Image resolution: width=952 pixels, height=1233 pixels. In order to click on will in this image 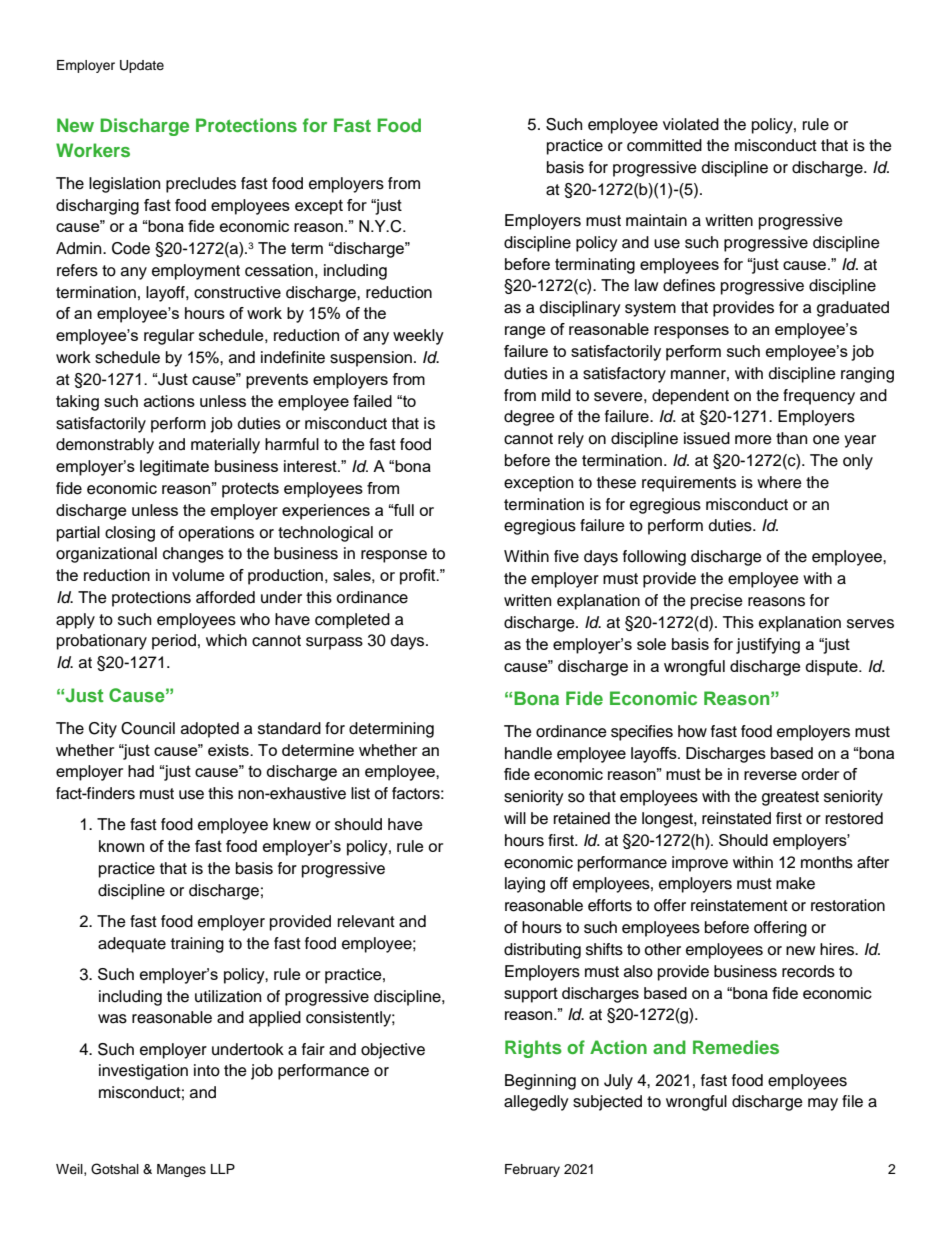, I will do `click(515, 818)`.
